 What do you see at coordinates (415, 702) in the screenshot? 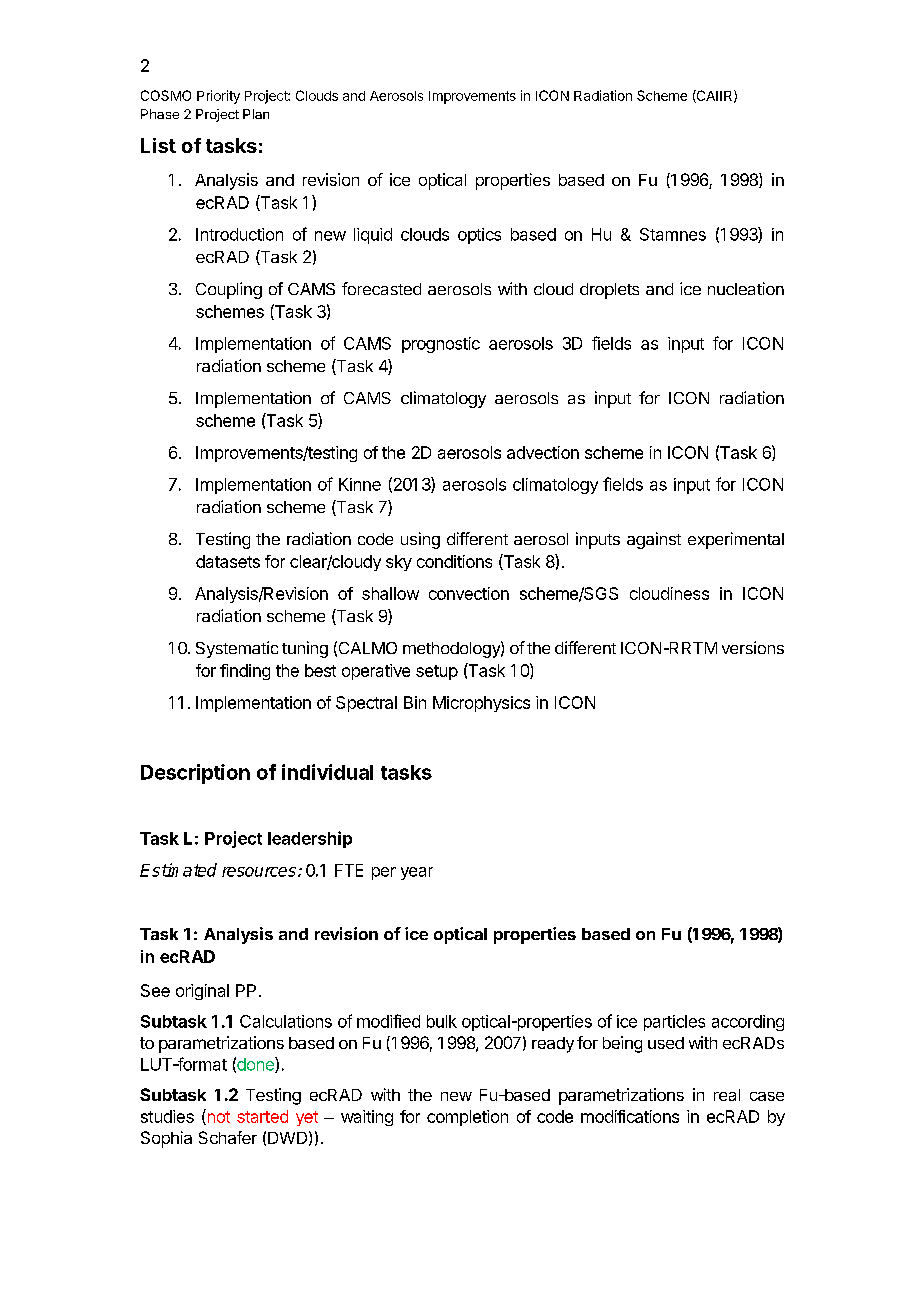
I see `Bin` at bounding box center [415, 702].
